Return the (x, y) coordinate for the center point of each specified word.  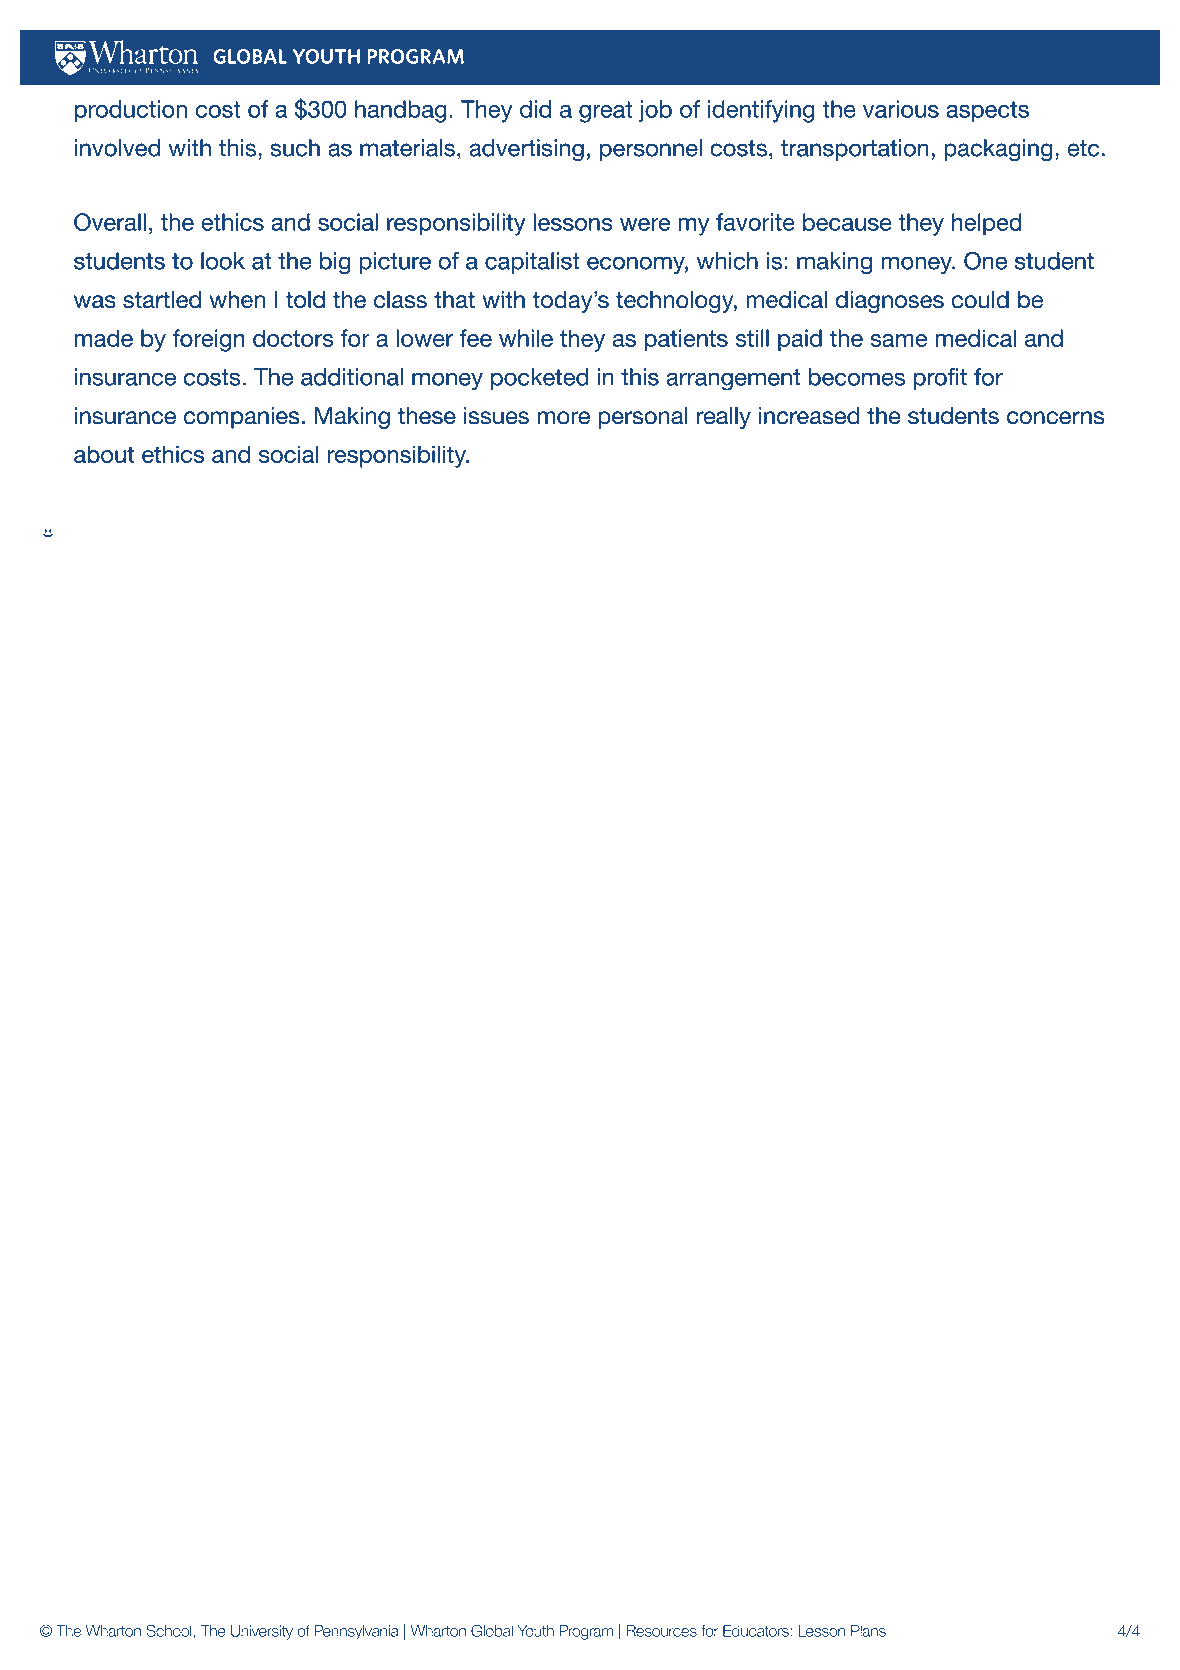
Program (586, 1632)
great (606, 112)
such (295, 148)
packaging (998, 150)
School (169, 1630)
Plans (868, 1631)
